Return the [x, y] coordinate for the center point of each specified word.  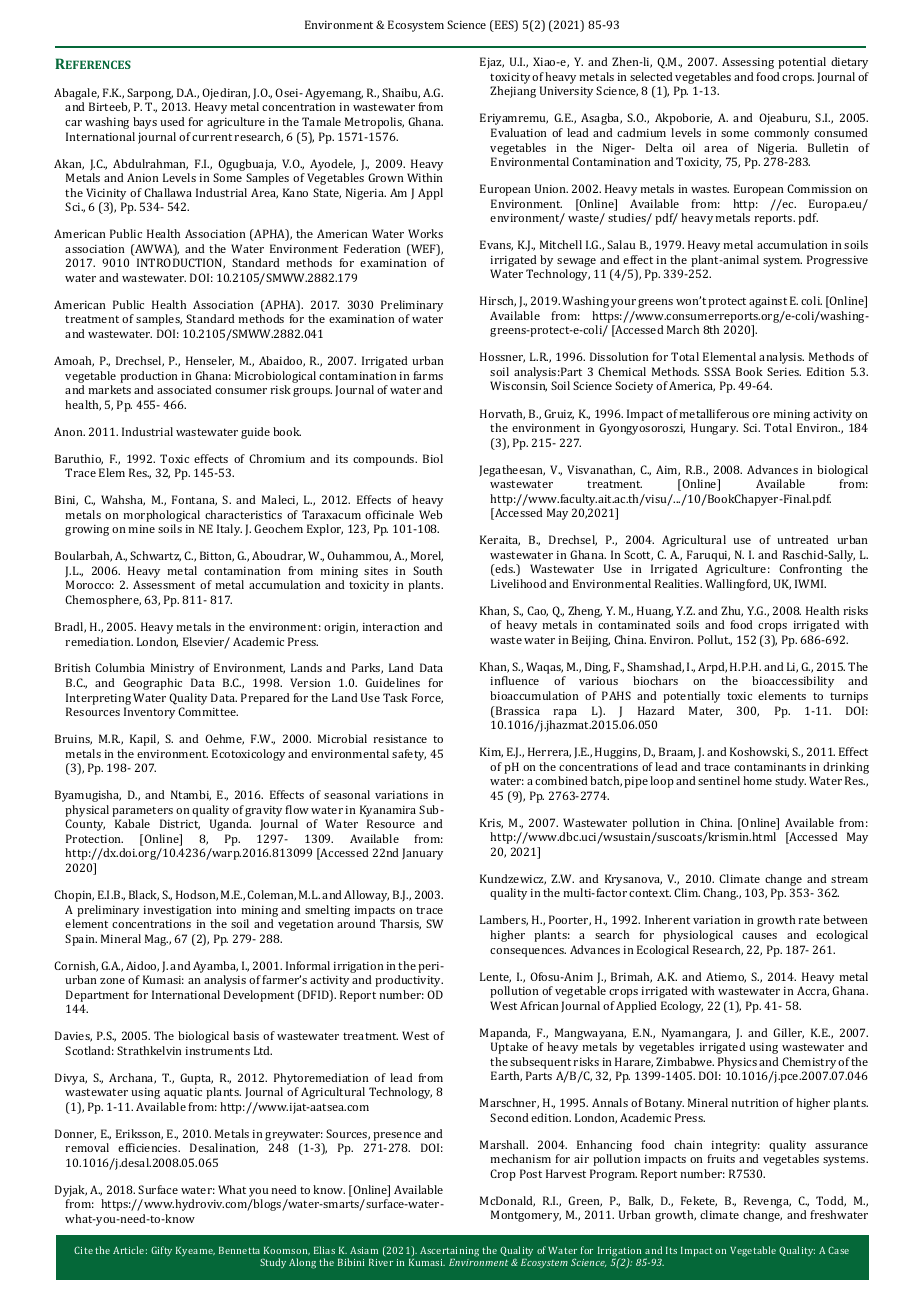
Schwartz [155, 556]
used [172, 121]
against [768, 302]
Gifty [161, 1251]
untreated [803, 539]
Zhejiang [513, 92]
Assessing [748, 63]
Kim [491, 752]
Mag [156, 940]
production [149, 377]
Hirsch [498, 301]
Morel [427, 556]
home [757, 780]
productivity [409, 981]
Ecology [682, 1007]
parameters [142, 811]
